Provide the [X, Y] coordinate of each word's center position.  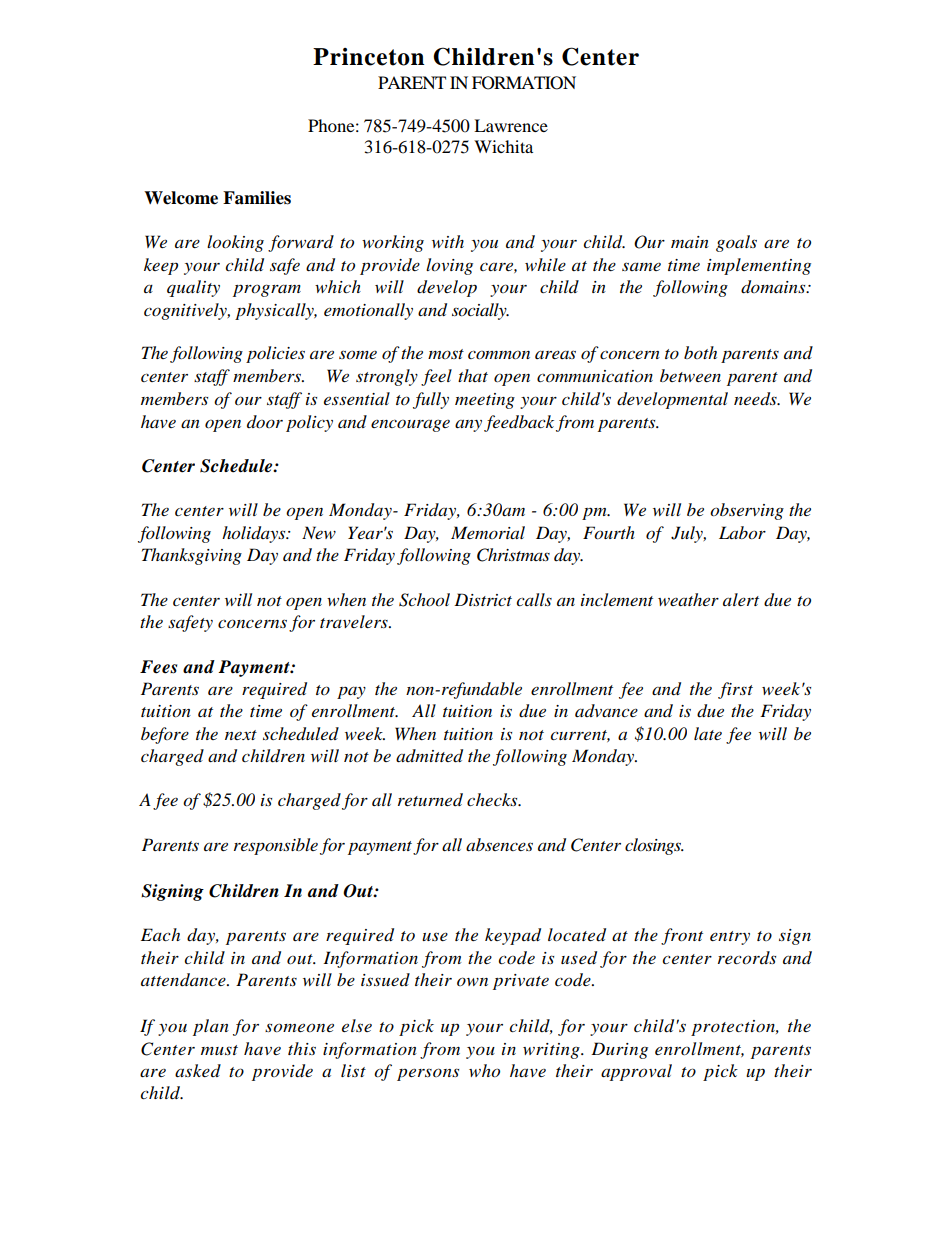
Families [257, 198]
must [219, 1050]
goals [736, 243]
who [484, 1071]
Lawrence [511, 125]
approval [636, 1072]
